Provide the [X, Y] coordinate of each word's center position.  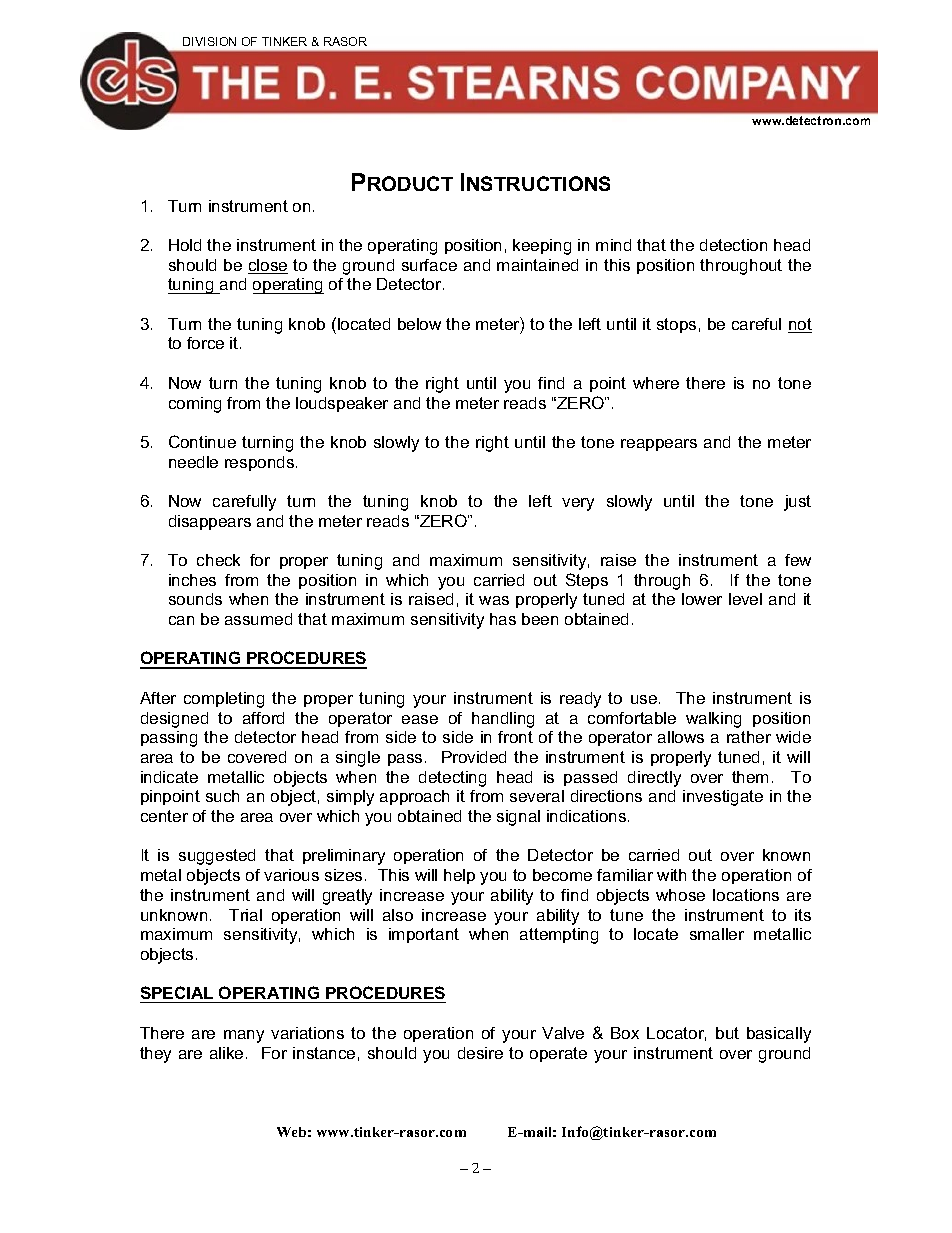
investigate [723, 798]
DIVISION [209, 41]
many [244, 1036]
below [419, 324]
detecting [452, 779]
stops [676, 325]
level [745, 599]
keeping [542, 247]
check [218, 560]
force [205, 343]
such [222, 796]
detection [733, 245]
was [494, 600]
